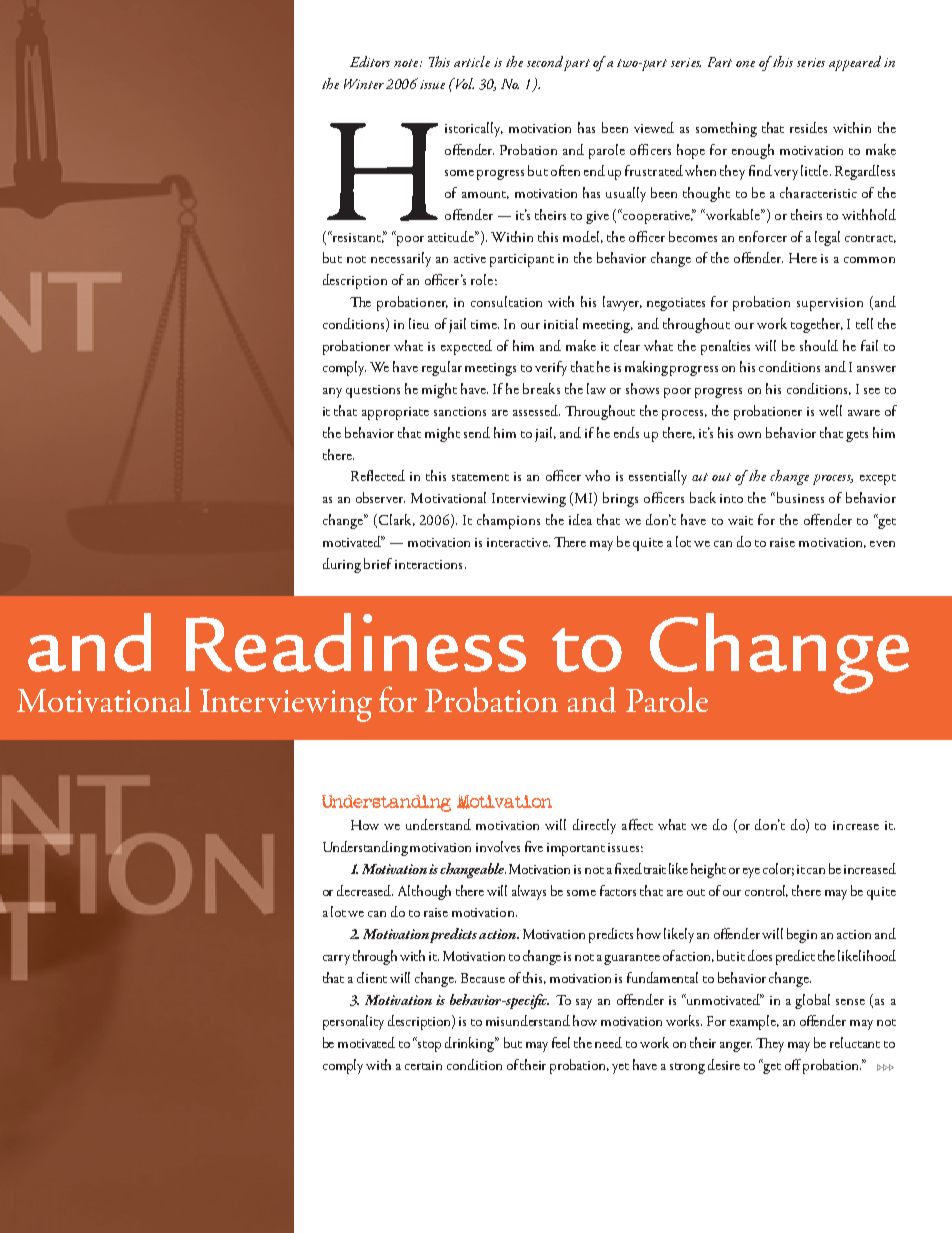 This document has width=952, height=1233. Describe the element at coordinates (626, 432) in the document. I see `ends` at that location.
